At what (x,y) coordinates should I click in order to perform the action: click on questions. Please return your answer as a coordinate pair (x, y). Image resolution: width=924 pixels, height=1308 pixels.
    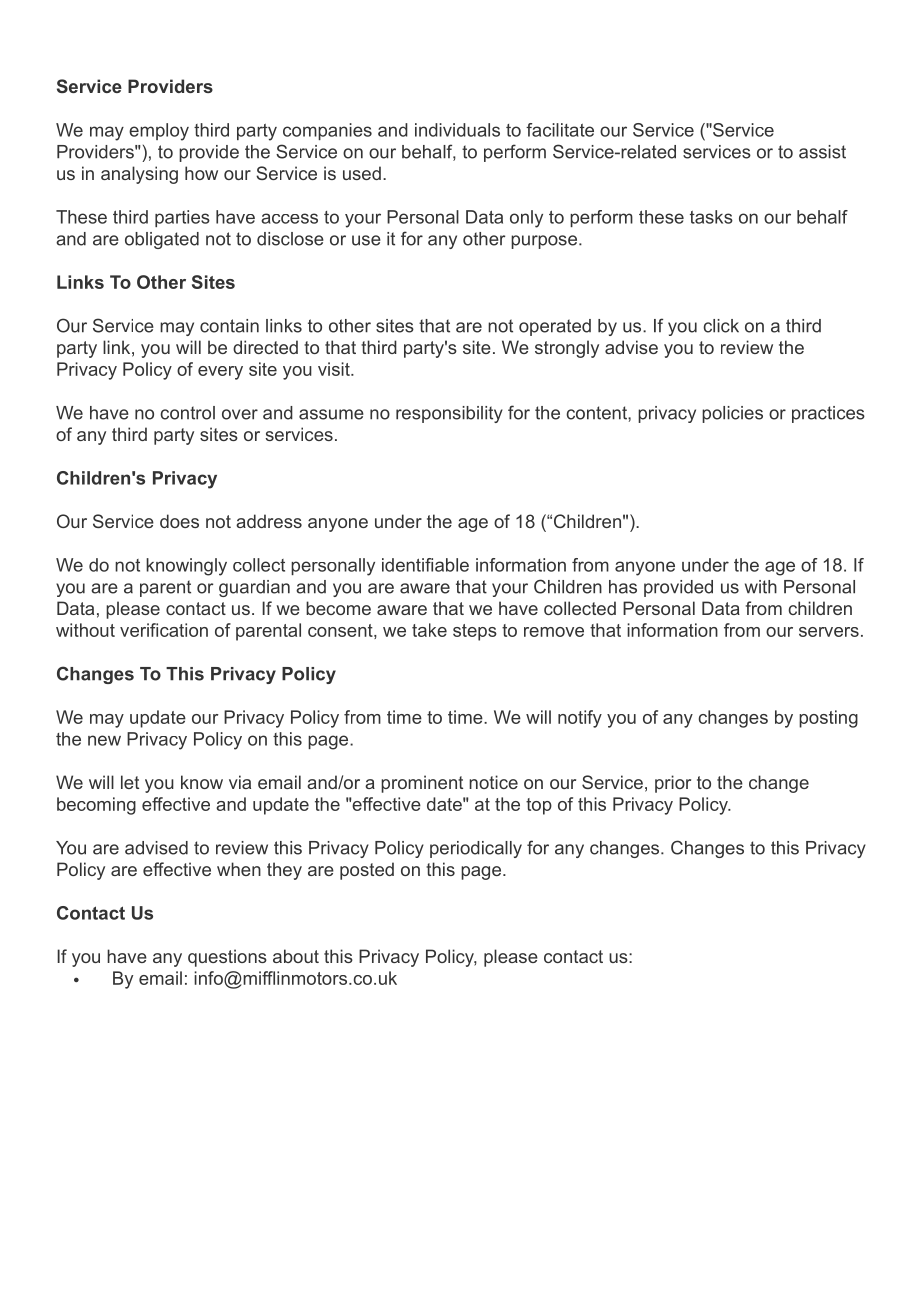
    Looking at the image, I should click on (227, 958).
